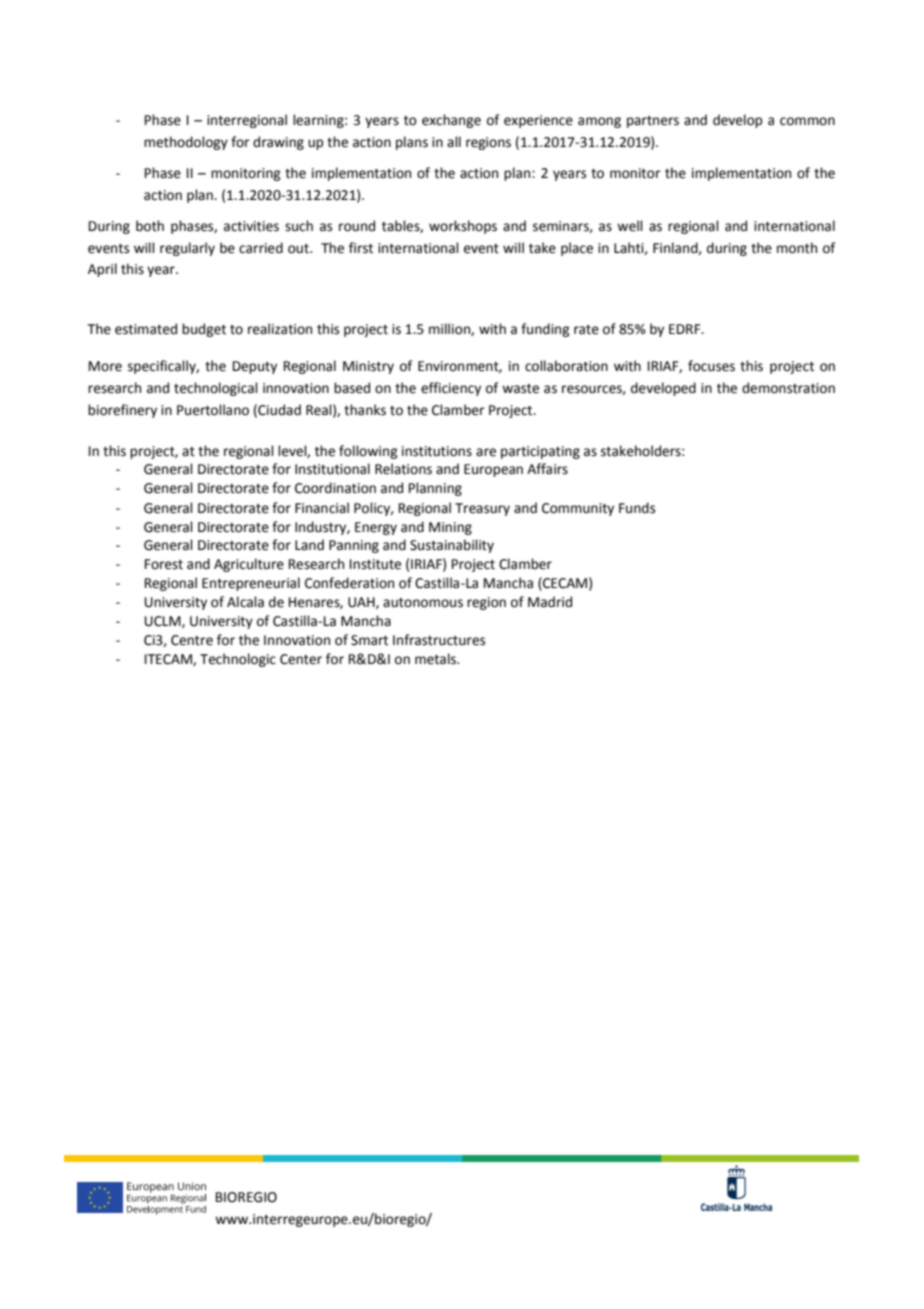 The image size is (924, 1309). What do you see at coordinates (451, 121) in the screenshot?
I see `exchange` at bounding box center [451, 121].
